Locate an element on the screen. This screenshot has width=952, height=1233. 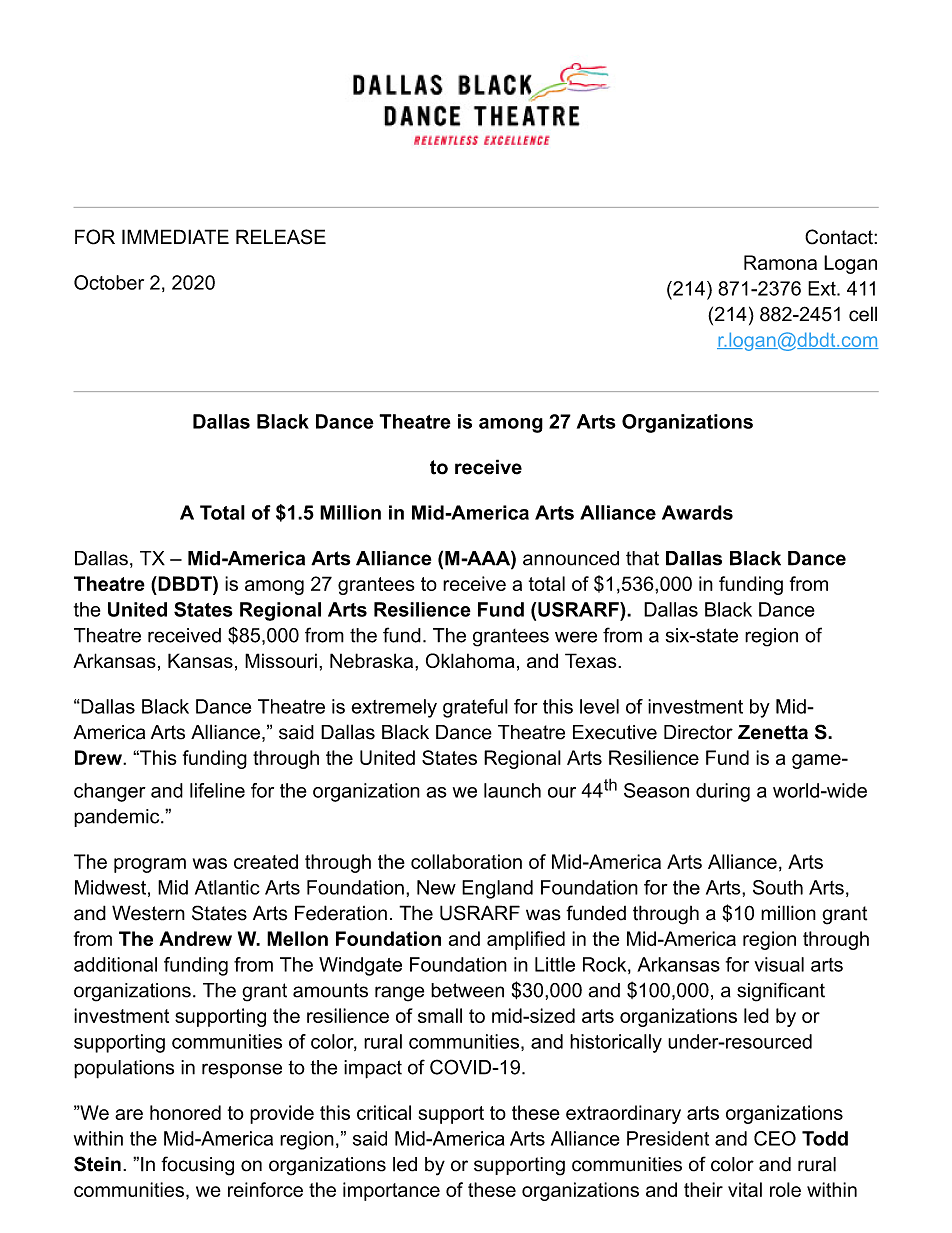
IMMEDIATE is located at coordinates (175, 236).
